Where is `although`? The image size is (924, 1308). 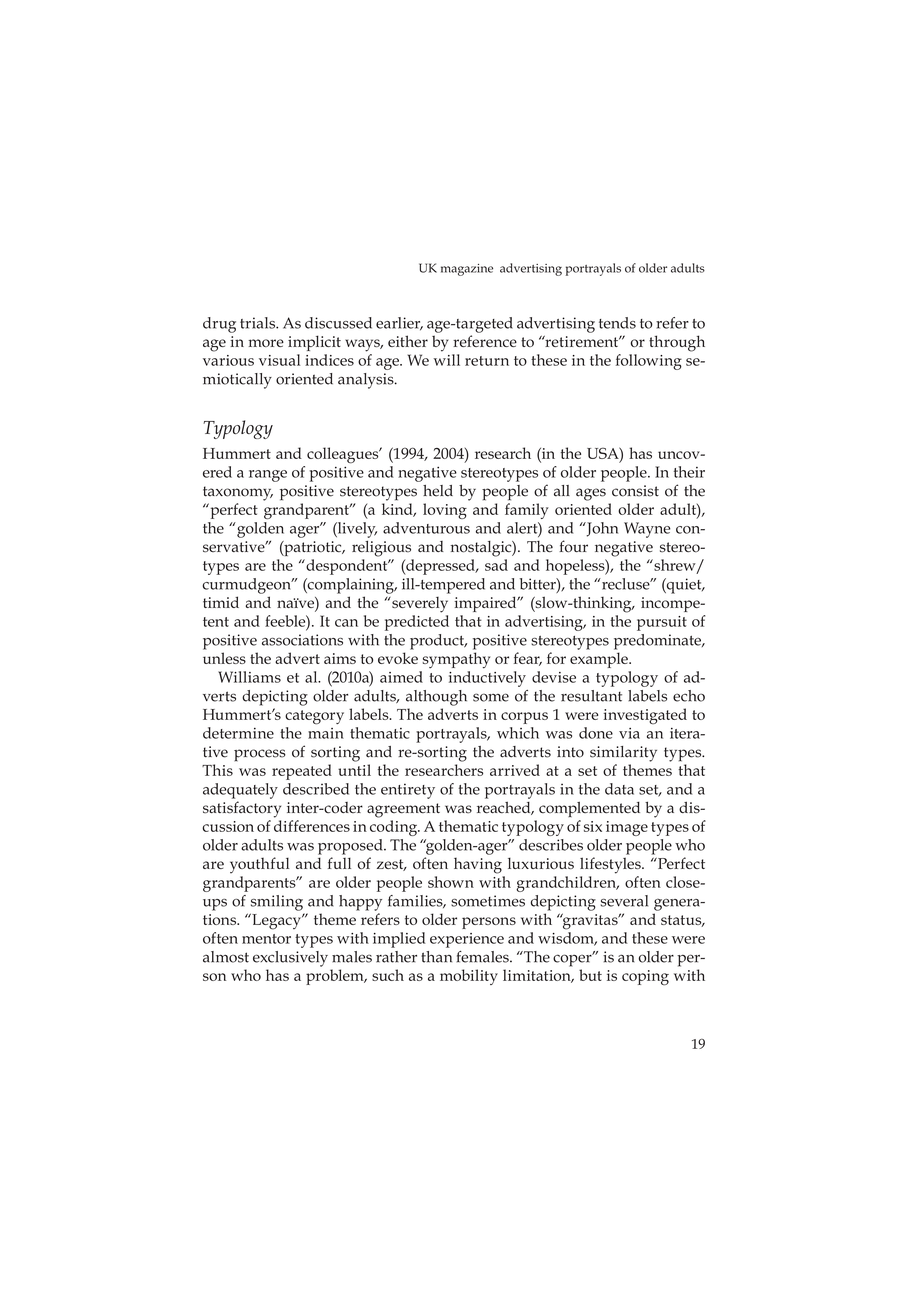
although is located at coordinates (436, 698).
